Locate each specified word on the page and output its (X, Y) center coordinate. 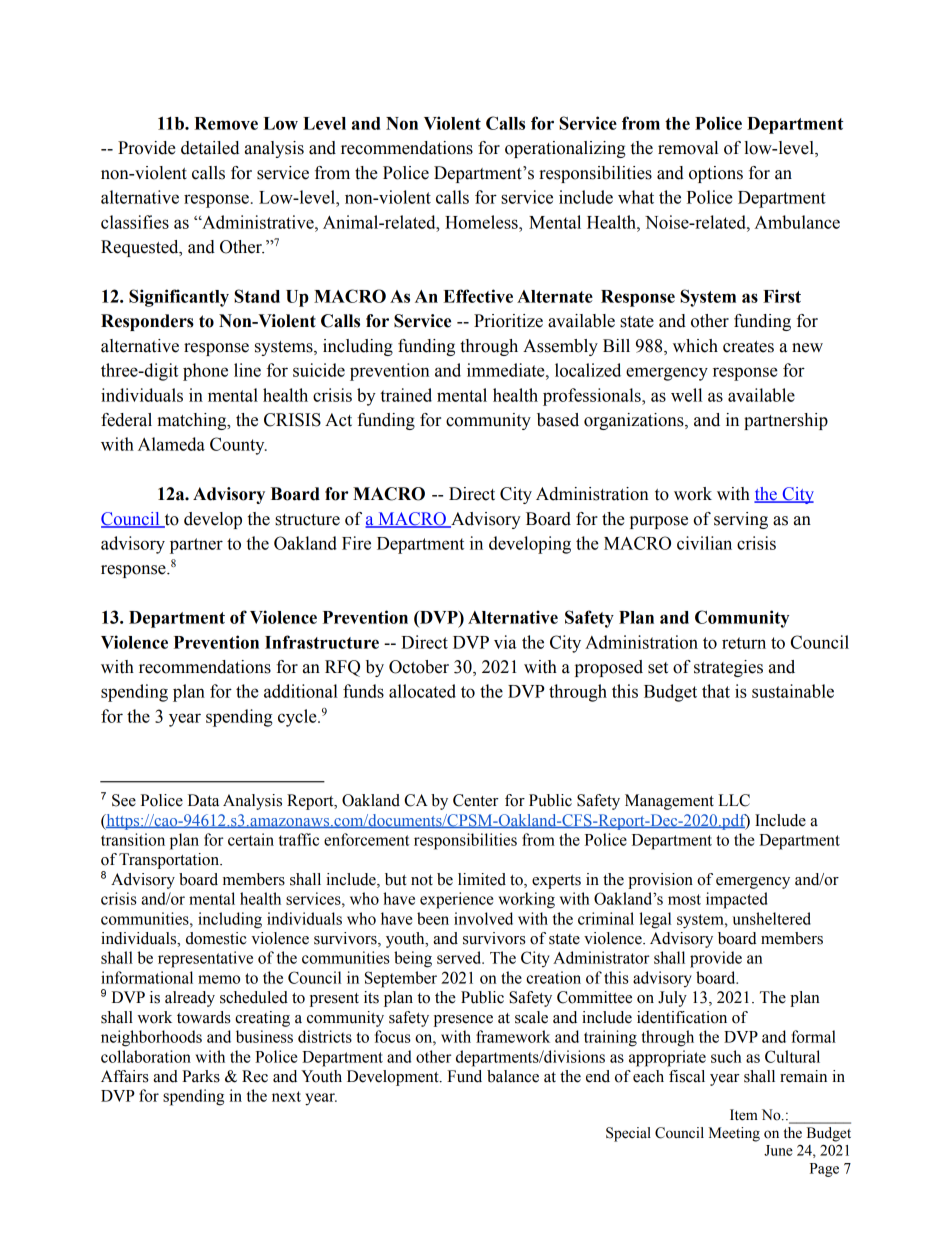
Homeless (482, 222)
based (558, 420)
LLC (734, 800)
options (716, 174)
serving (741, 520)
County (238, 446)
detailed (210, 148)
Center (476, 800)
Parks (201, 1076)
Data (203, 800)
